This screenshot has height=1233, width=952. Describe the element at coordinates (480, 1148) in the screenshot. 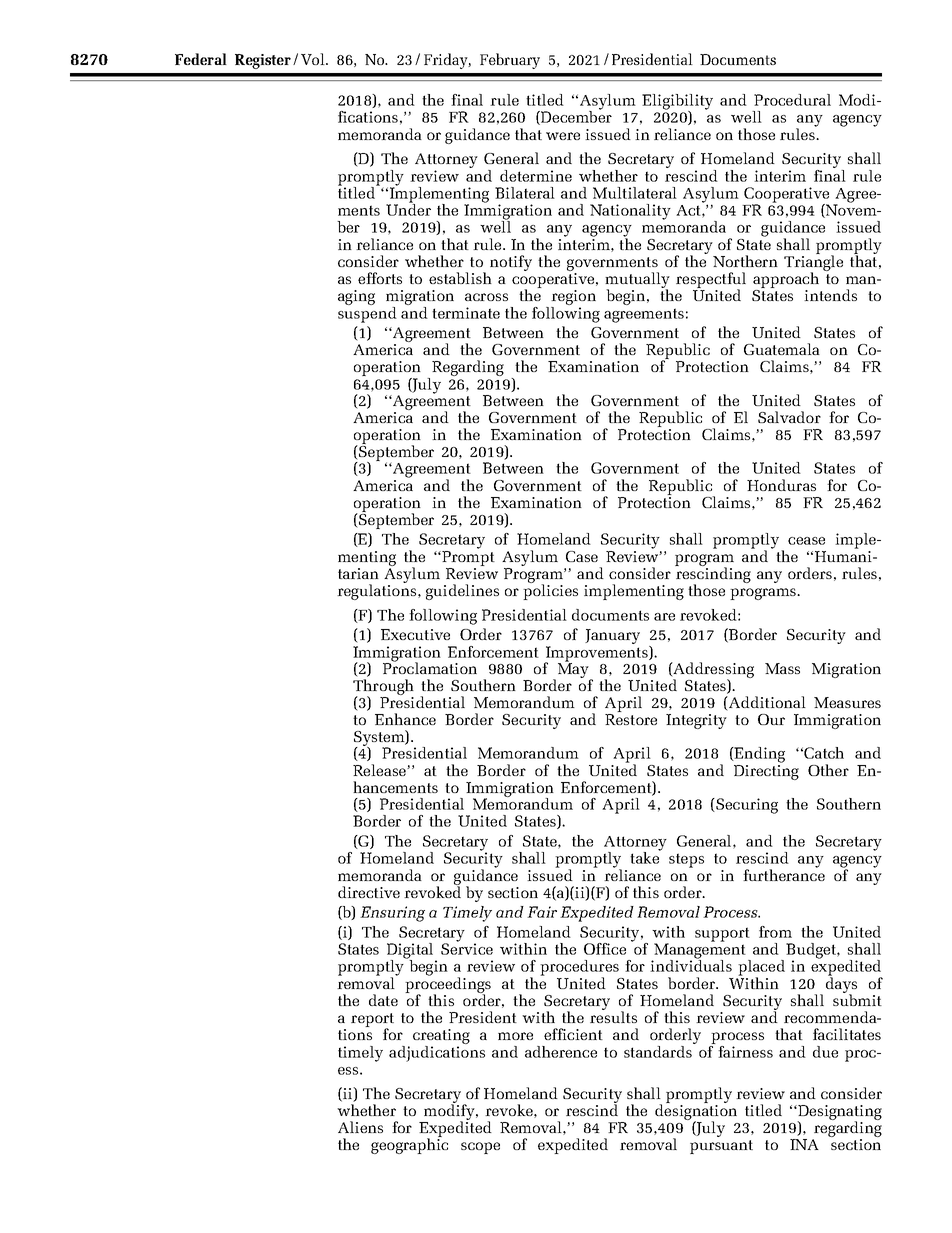

I see `scope` at that location.
